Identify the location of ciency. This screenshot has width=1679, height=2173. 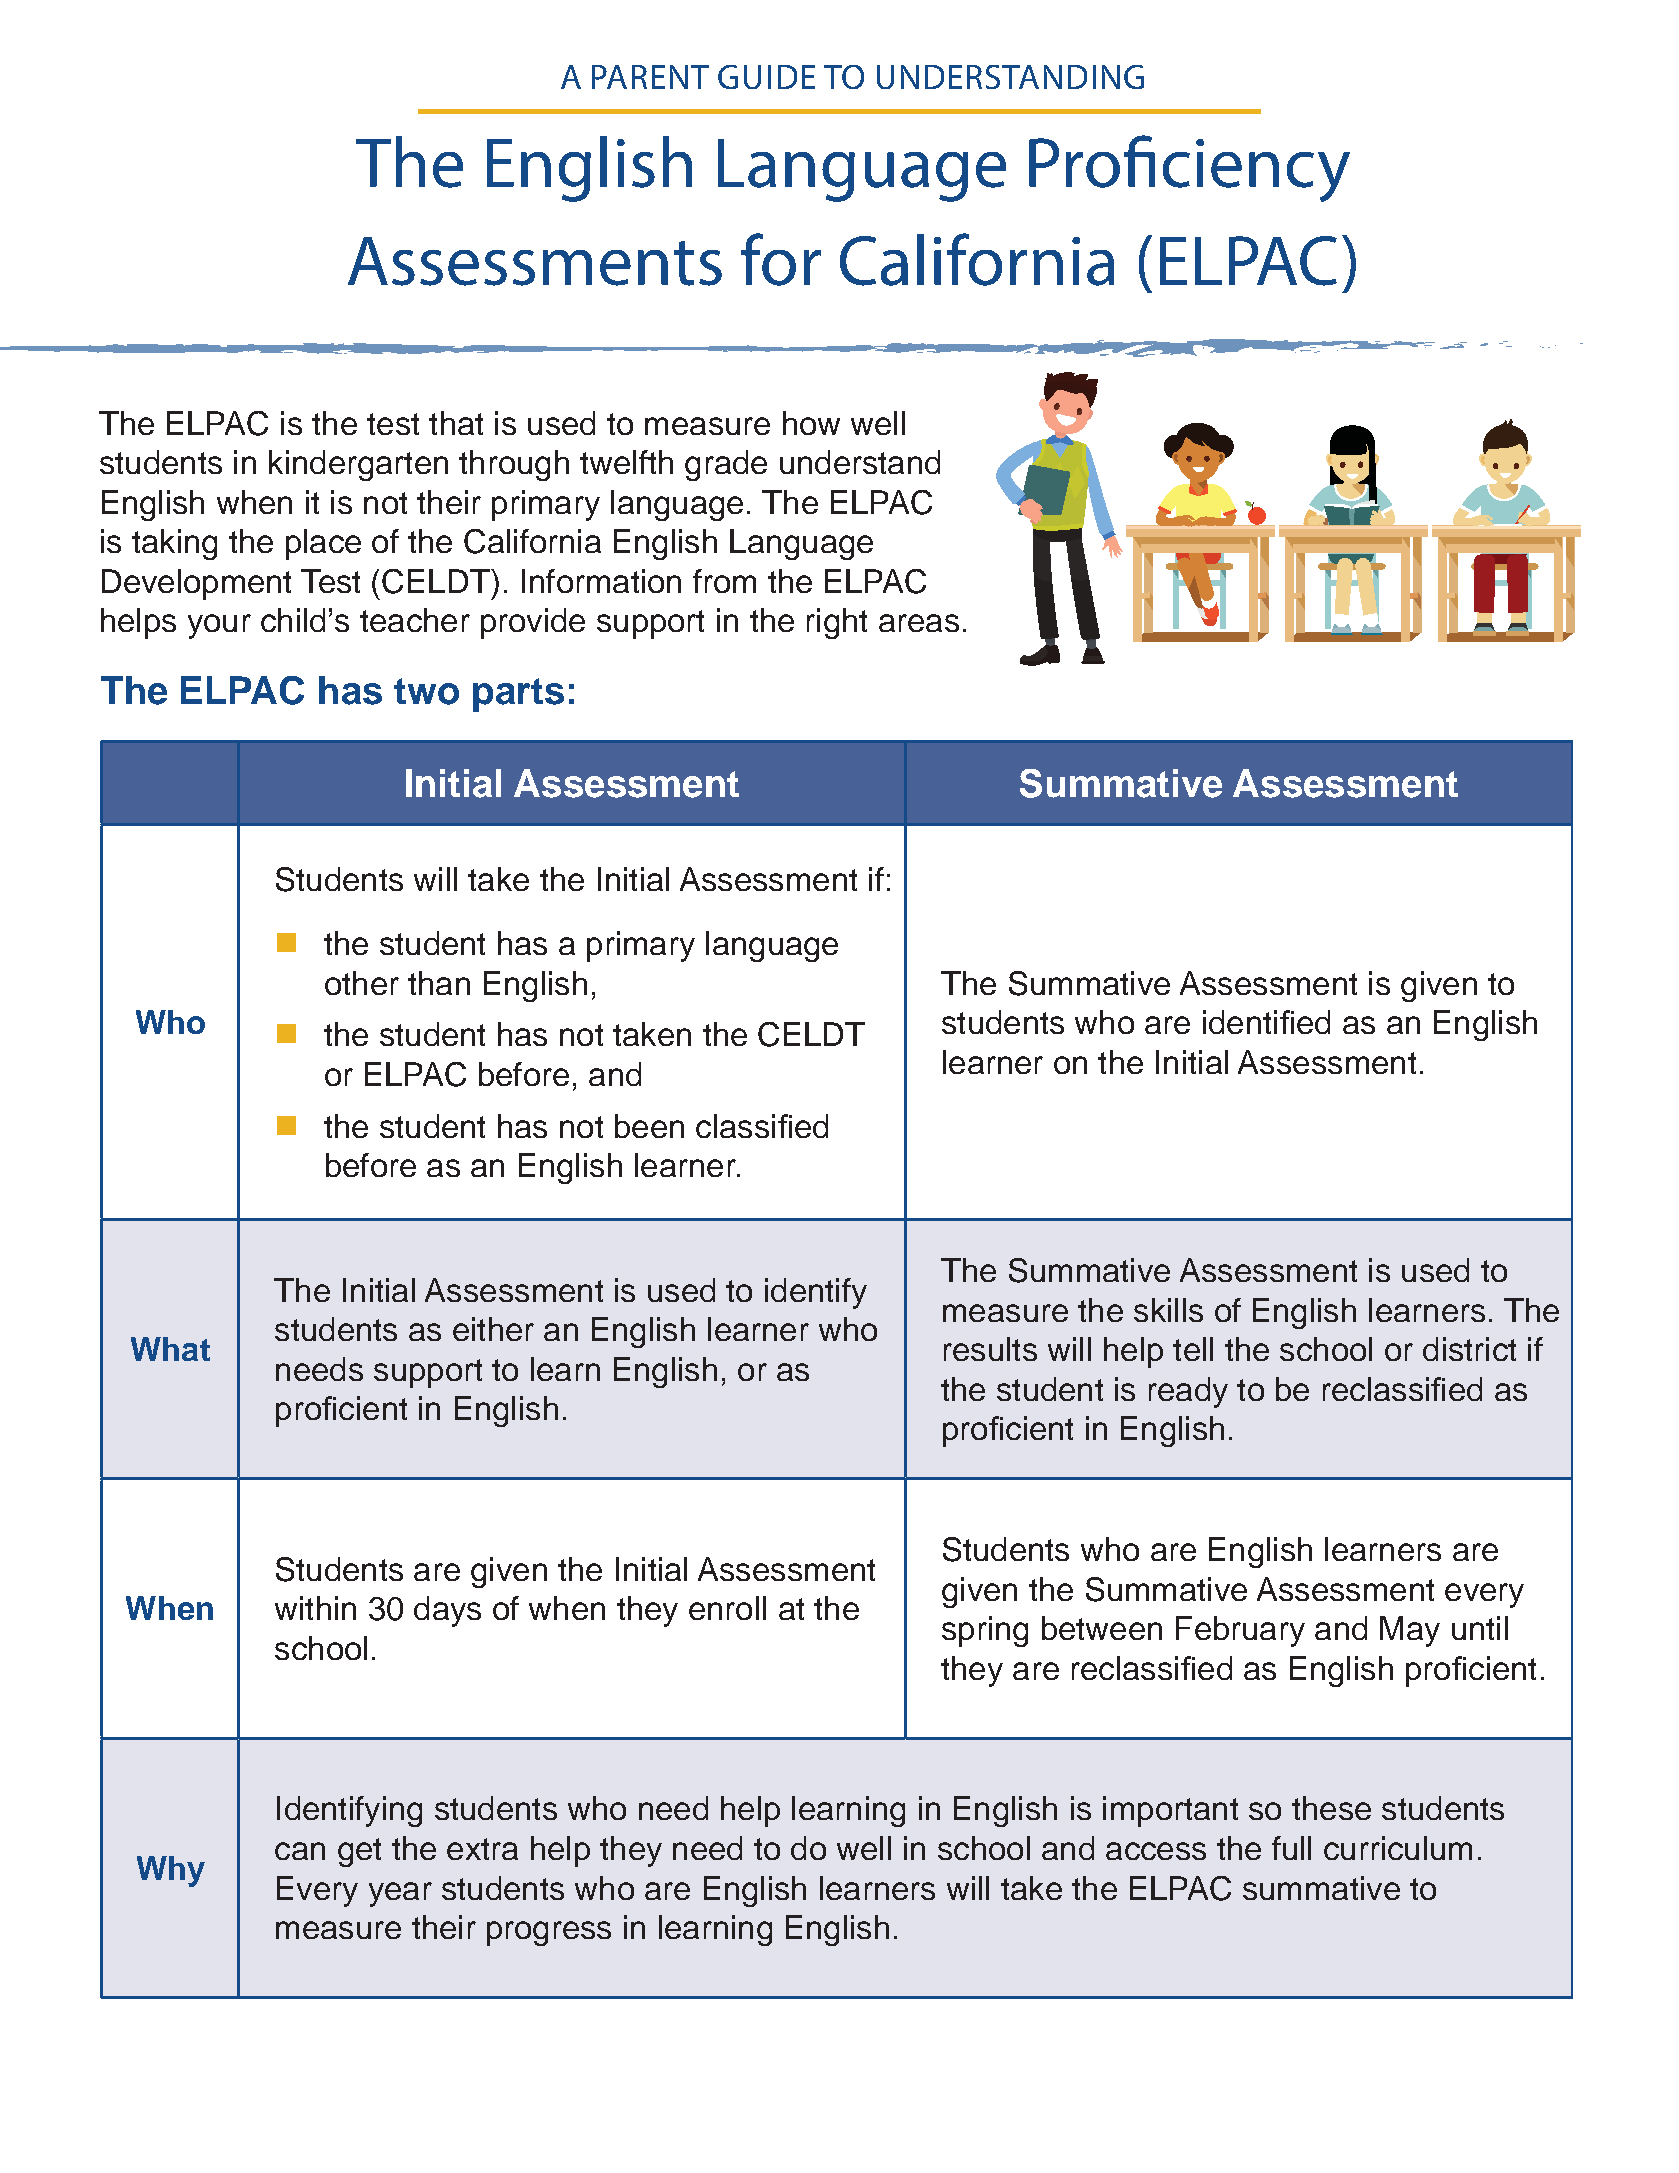
(1256, 170).
